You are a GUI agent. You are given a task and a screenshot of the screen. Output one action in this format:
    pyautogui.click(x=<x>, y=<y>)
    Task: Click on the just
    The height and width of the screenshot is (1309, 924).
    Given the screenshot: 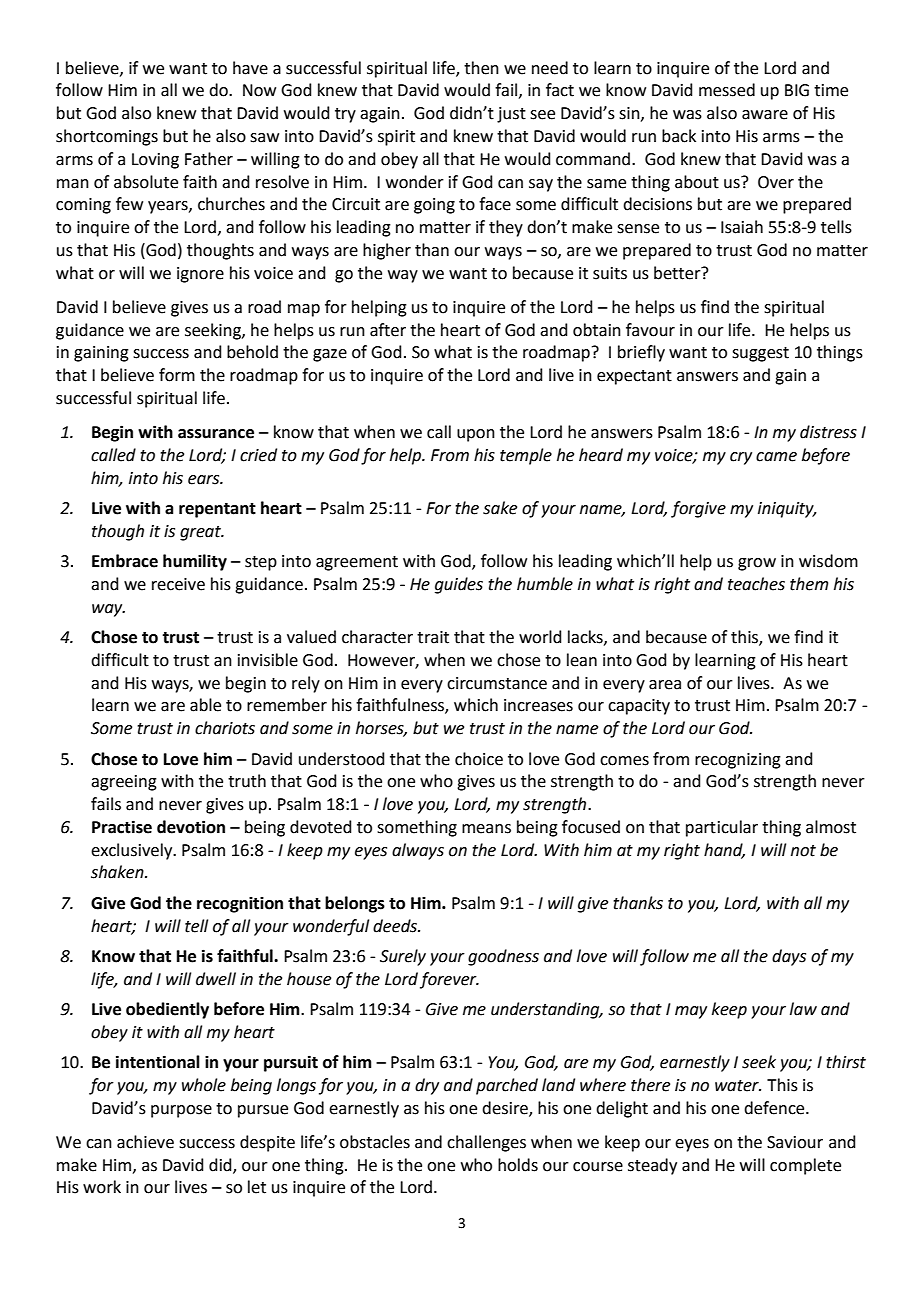 What is the action you would take?
    pyautogui.click(x=511, y=115)
